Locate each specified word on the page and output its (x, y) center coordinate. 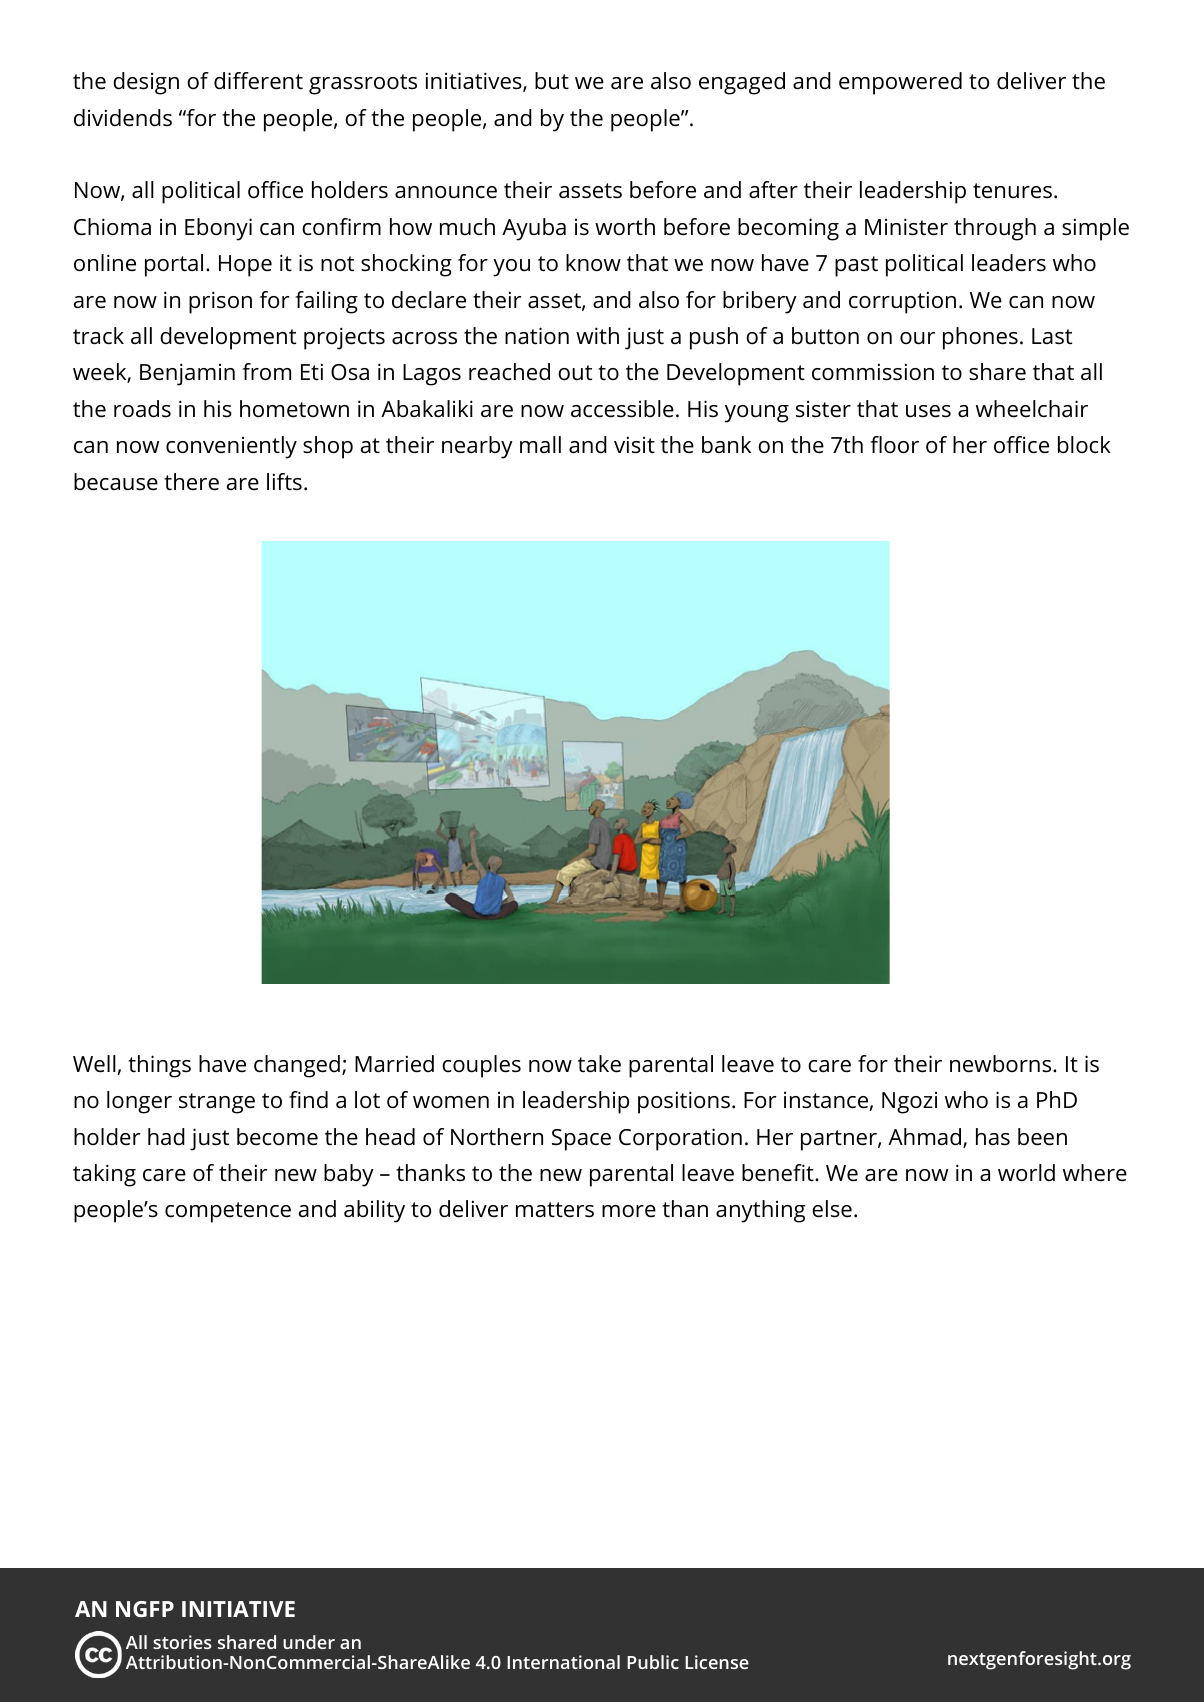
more (629, 1211)
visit (634, 445)
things (159, 1066)
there (191, 482)
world (1026, 1172)
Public (653, 1662)
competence (228, 1212)
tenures (1012, 191)
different (258, 81)
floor (894, 445)
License (717, 1662)
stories (182, 1642)
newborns (1002, 1064)
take (599, 1064)
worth (625, 226)
